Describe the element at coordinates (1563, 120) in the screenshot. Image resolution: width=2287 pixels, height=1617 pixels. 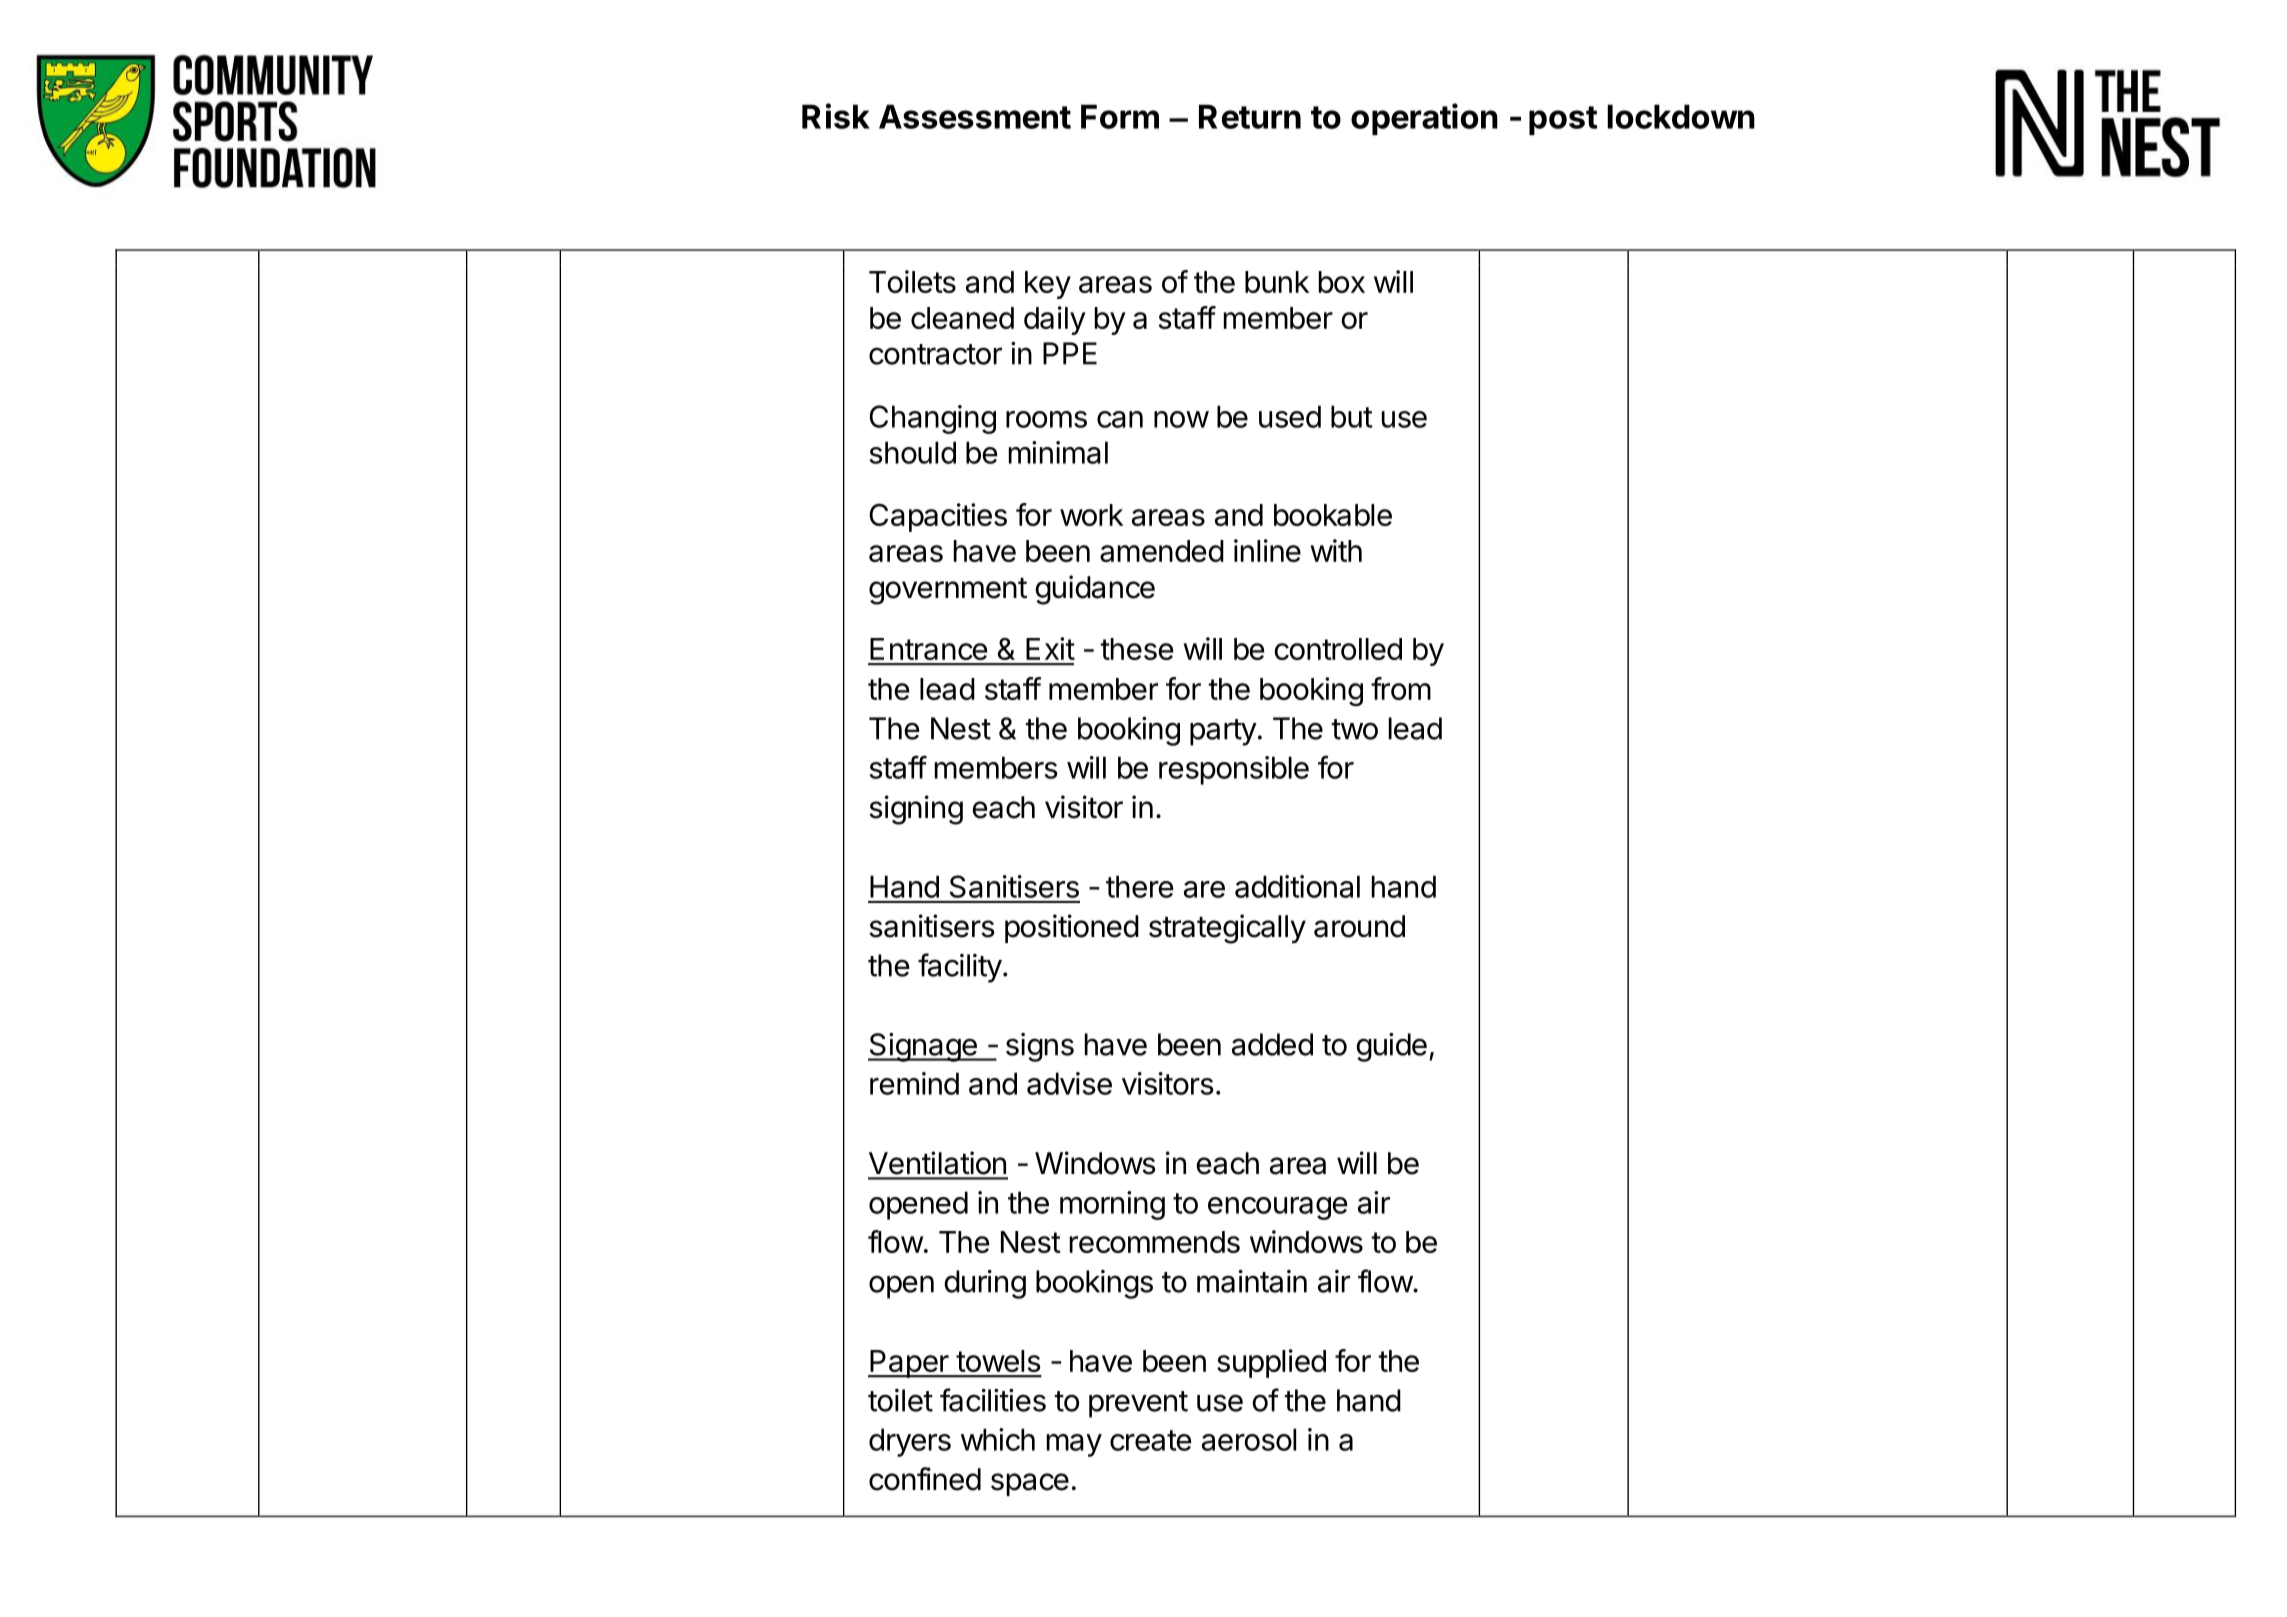
I see `post` at that location.
